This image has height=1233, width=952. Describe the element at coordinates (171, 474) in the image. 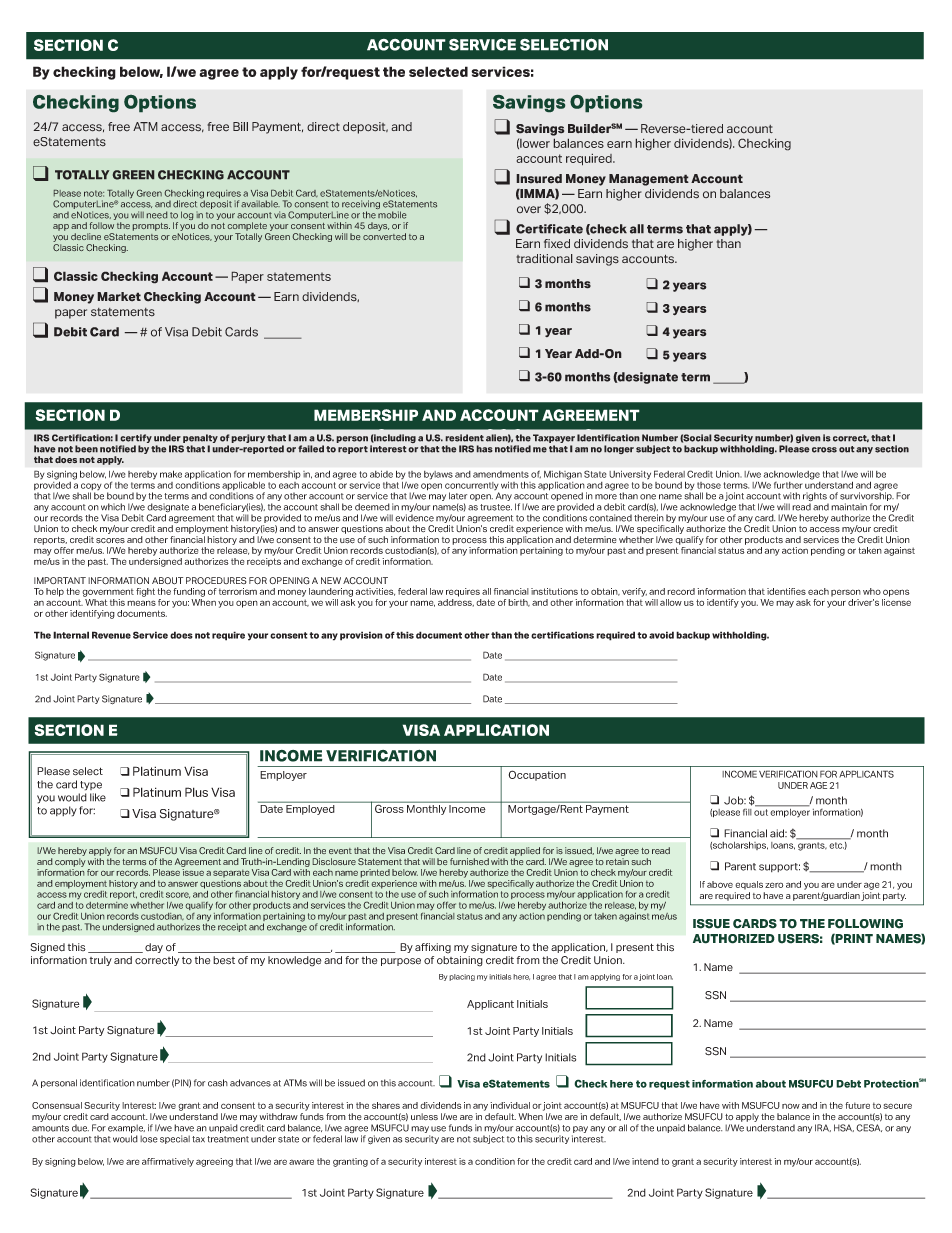

I see `make` at that location.
